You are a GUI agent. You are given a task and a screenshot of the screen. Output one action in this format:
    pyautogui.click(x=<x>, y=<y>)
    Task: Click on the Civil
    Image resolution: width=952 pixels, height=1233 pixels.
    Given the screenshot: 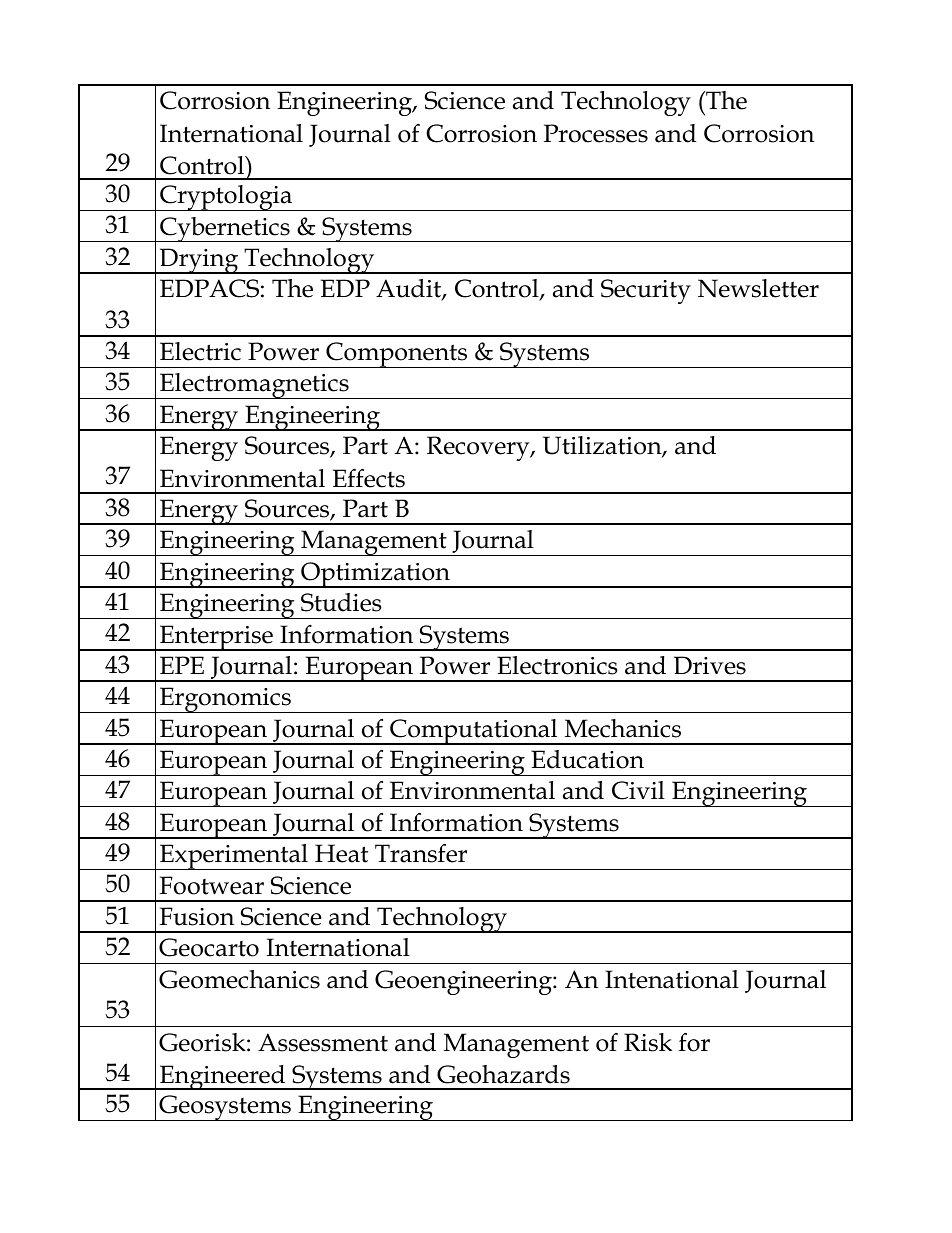 What is the action you would take?
    pyautogui.click(x=638, y=790)
